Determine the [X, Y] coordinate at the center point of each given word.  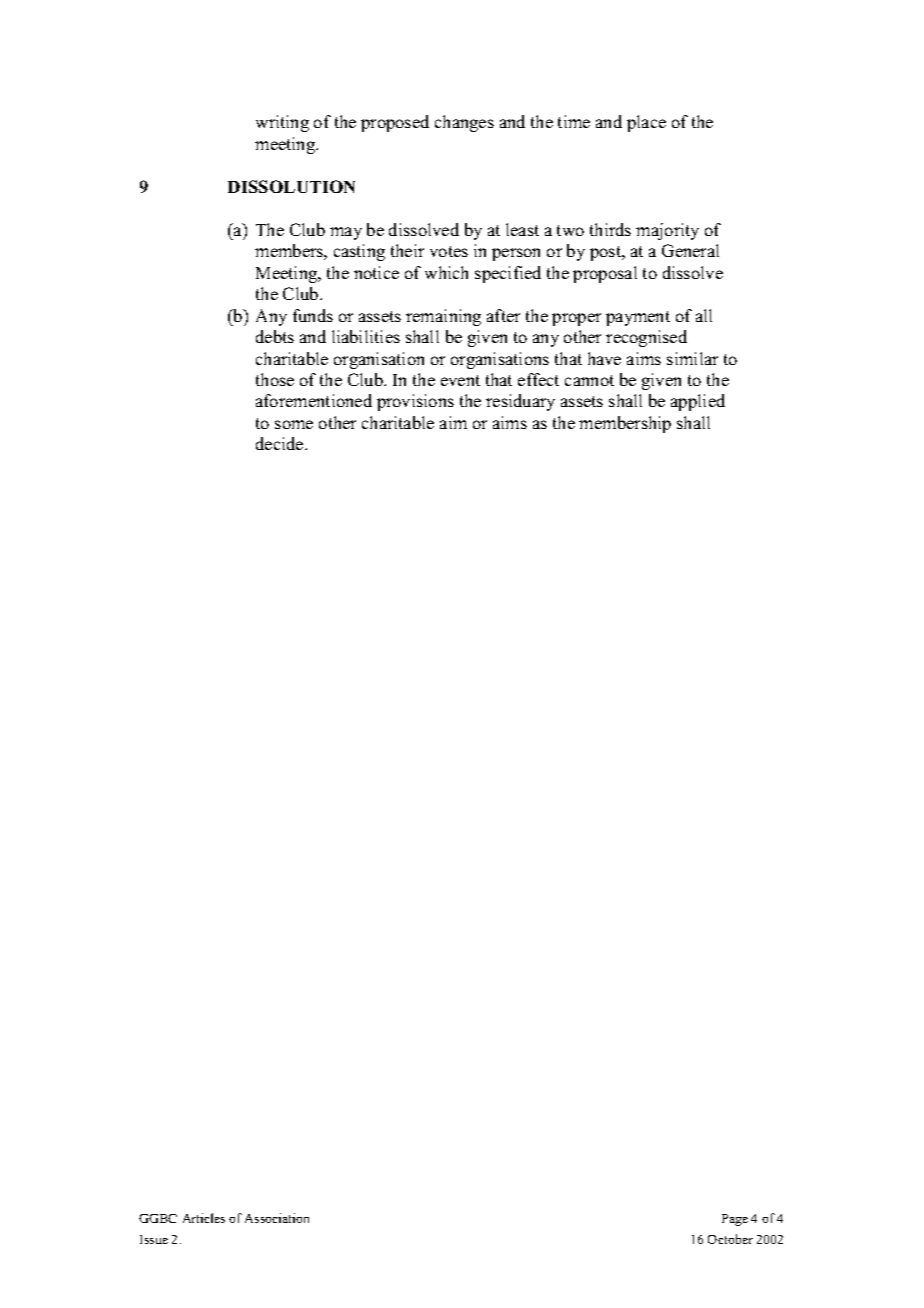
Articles [204, 1218]
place [646, 123]
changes [464, 123]
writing [282, 123]
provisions [415, 402]
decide [281, 443]
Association [277, 1218]
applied [698, 402]
